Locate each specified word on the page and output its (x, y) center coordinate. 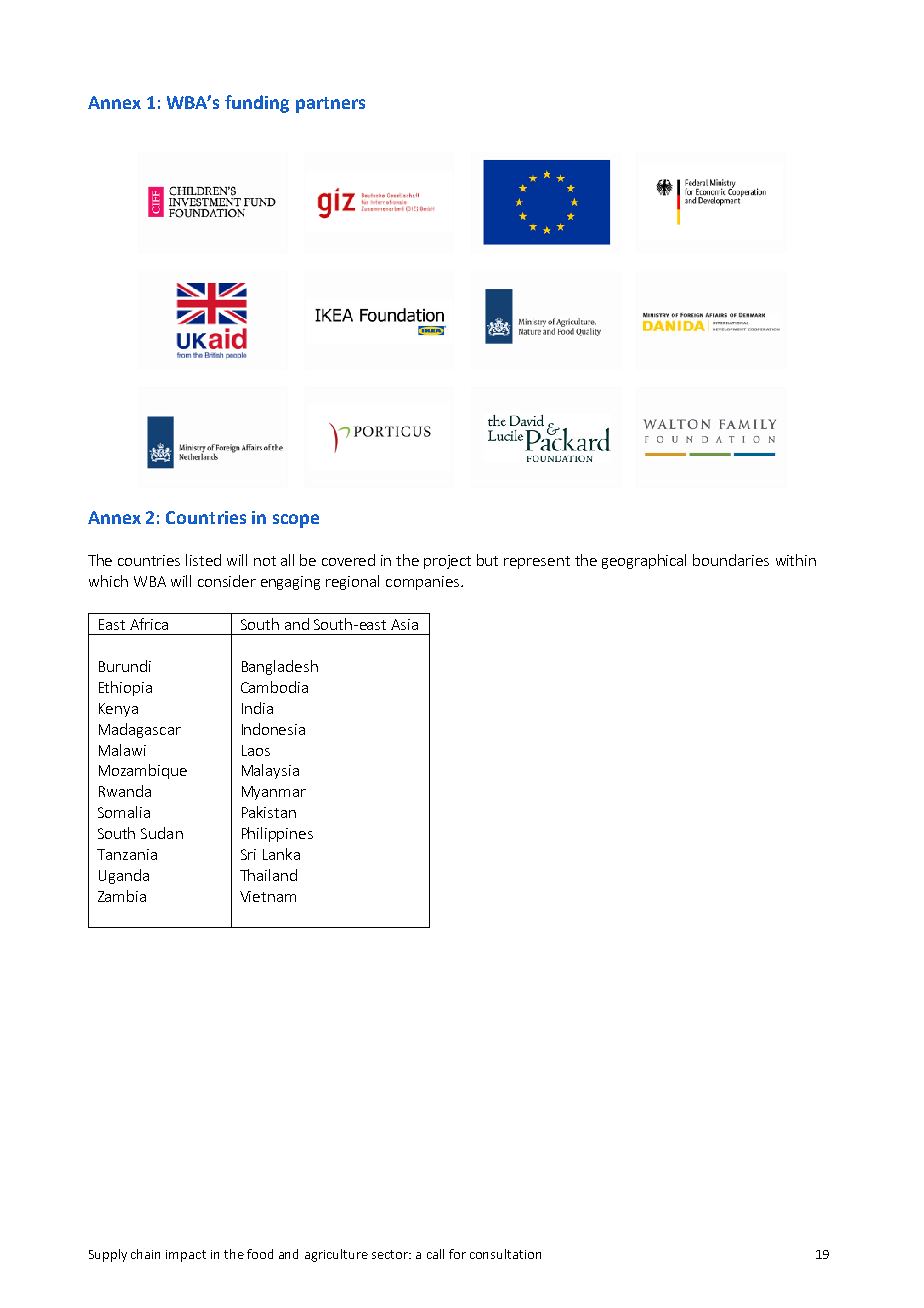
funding (257, 104)
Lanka (281, 854)
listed (203, 560)
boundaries (731, 560)
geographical (644, 561)
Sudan (162, 833)
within (796, 560)
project (447, 562)
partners (330, 105)
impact (186, 1256)
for (457, 1254)
